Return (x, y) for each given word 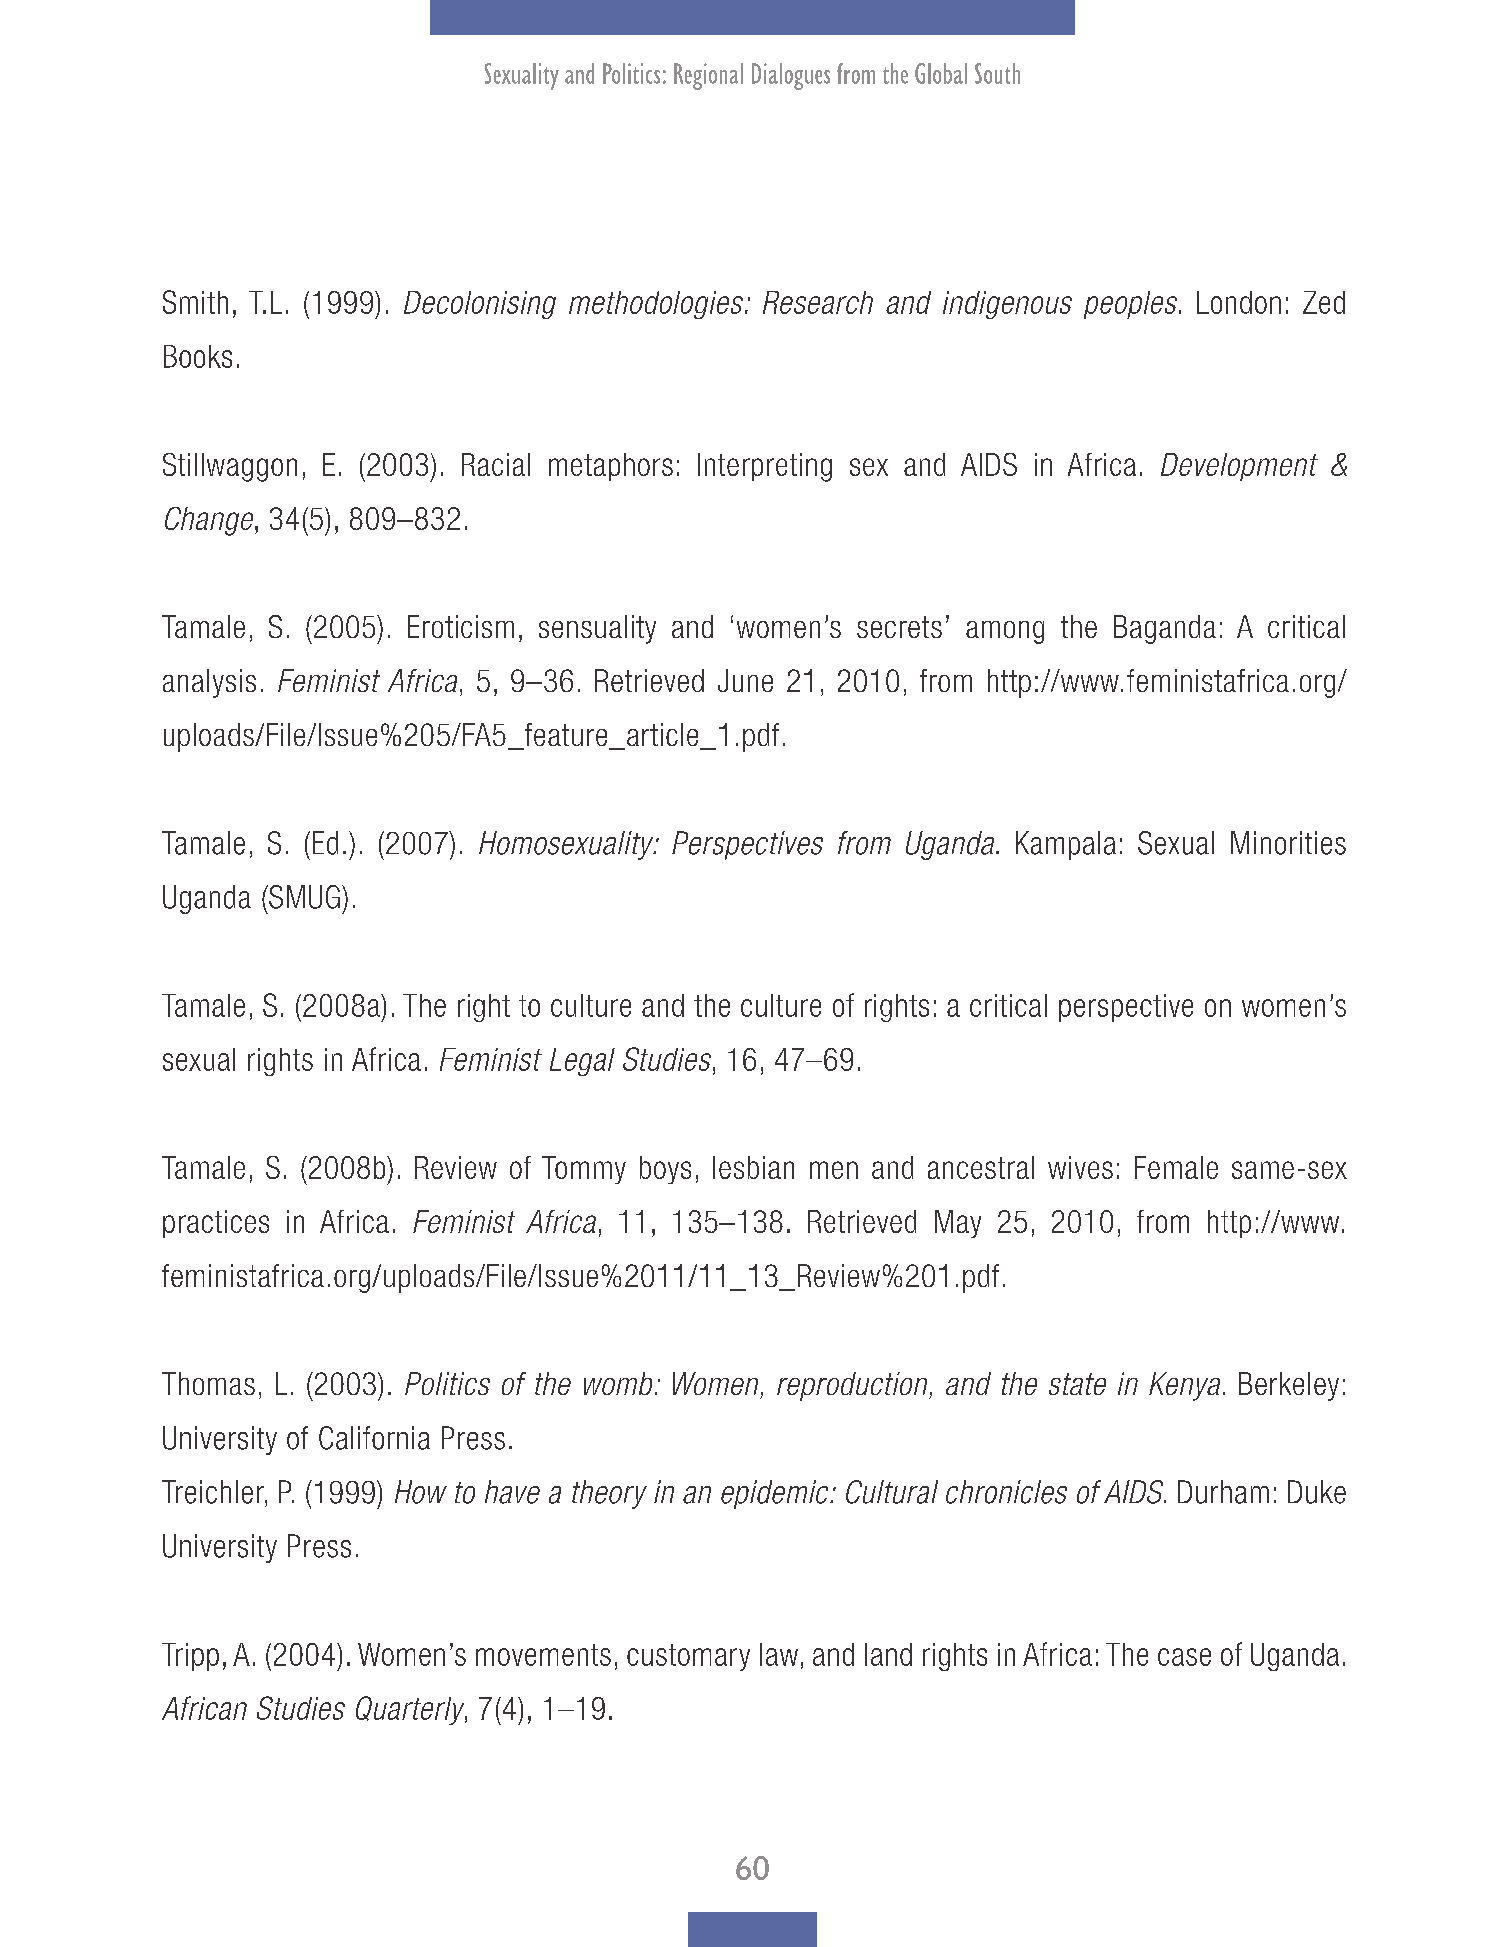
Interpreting (765, 467)
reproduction (853, 1386)
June (745, 680)
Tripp (190, 1657)
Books (198, 356)
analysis (209, 683)
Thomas (208, 1383)
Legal (582, 1062)
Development (1239, 467)
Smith (195, 302)
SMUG (303, 897)
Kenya (1184, 1386)
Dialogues (791, 76)
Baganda (1165, 629)
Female (1176, 1167)
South (997, 73)
